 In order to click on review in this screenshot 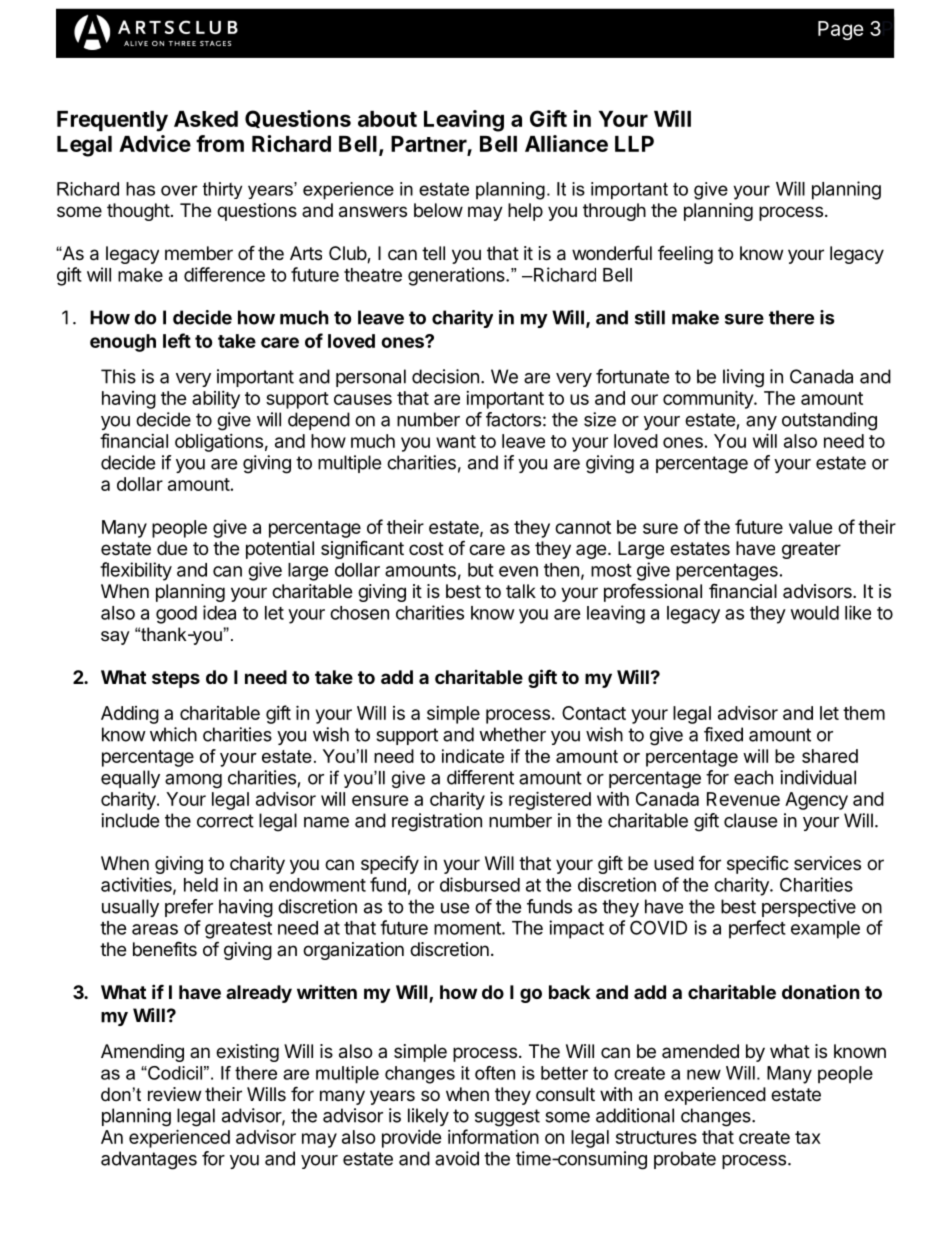, I will do `click(174, 1094)`.
